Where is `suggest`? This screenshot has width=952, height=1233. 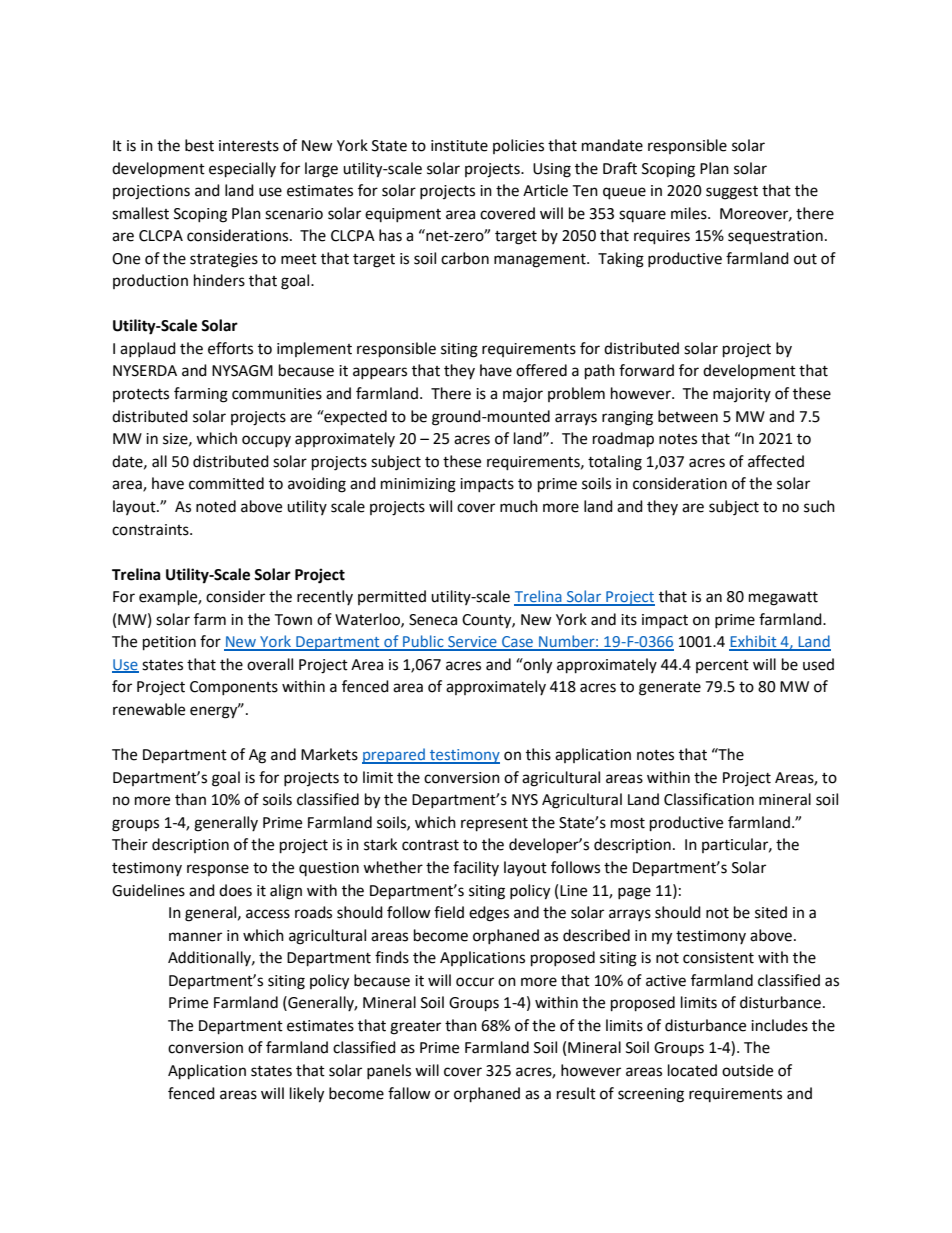 suggest is located at coordinates (732, 193).
